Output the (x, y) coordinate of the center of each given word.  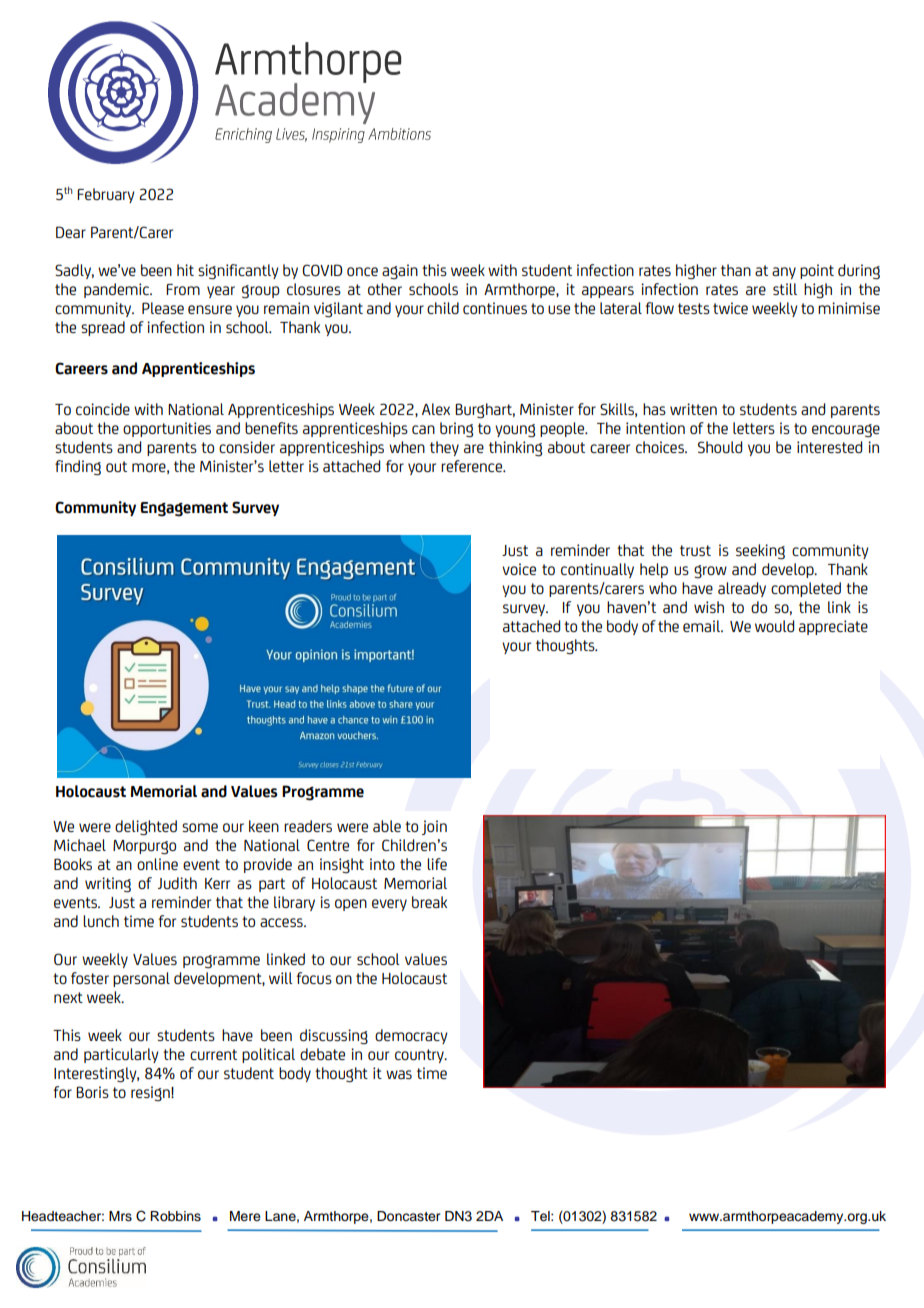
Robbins (175, 1216)
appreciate (833, 627)
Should (720, 447)
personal (141, 979)
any (784, 273)
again (400, 271)
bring (456, 430)
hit (185, 270)
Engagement (184, 509)
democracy (411, 1036)
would (774, 626)
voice (519, 569)
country (420, 1056)
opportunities (167, 429)
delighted (146, 828)
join (434, 827)
